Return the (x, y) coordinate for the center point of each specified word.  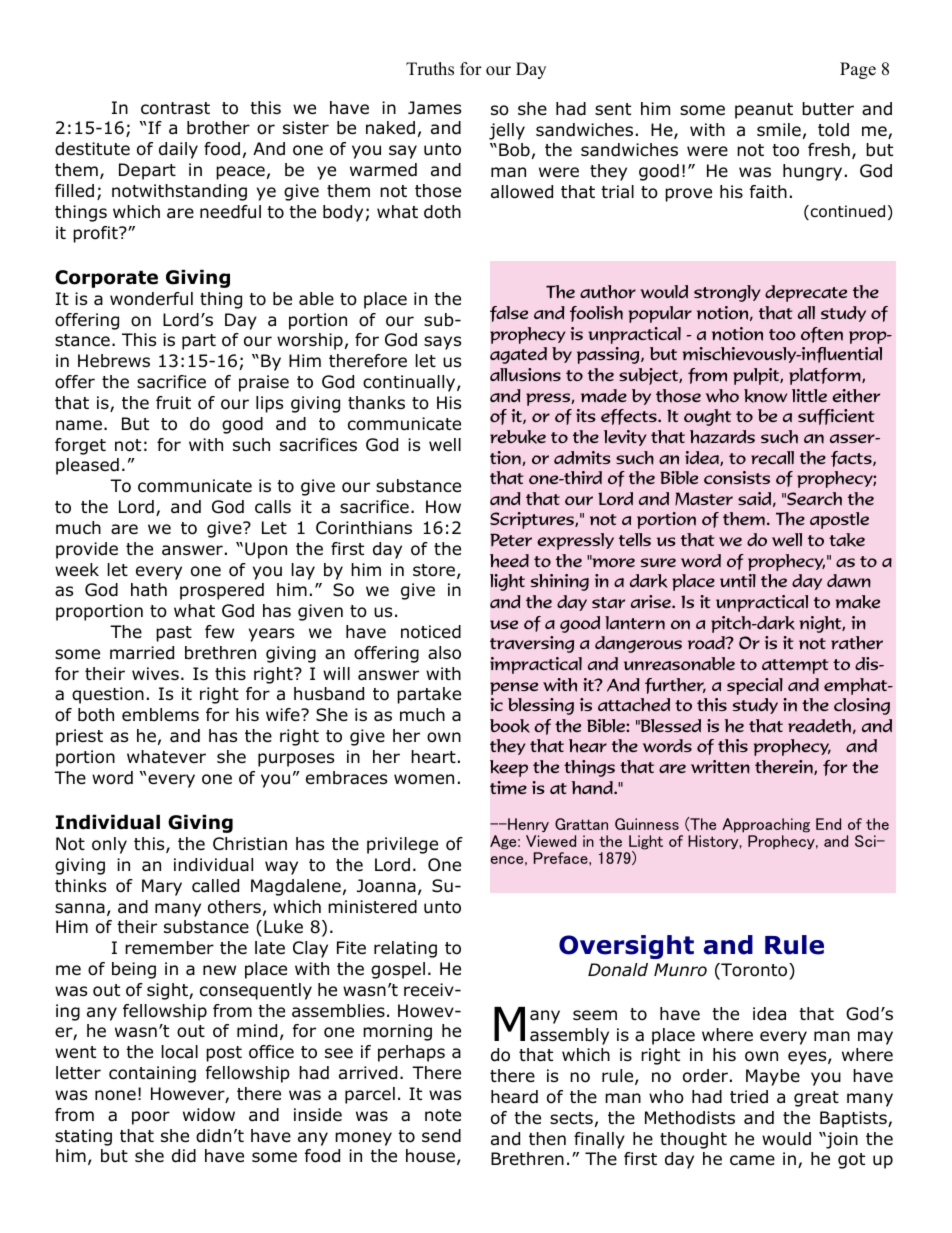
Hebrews (114, 361)
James (434, 108)
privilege (402, 845)
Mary (162, 887)
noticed (431, 632)
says (442, 343)
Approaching (766, 825)
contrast (175, 108)
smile (779, 129)
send (441, 1136)
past (174, 634)
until (738, 581)
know (765, 396)
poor (151, 1118)
